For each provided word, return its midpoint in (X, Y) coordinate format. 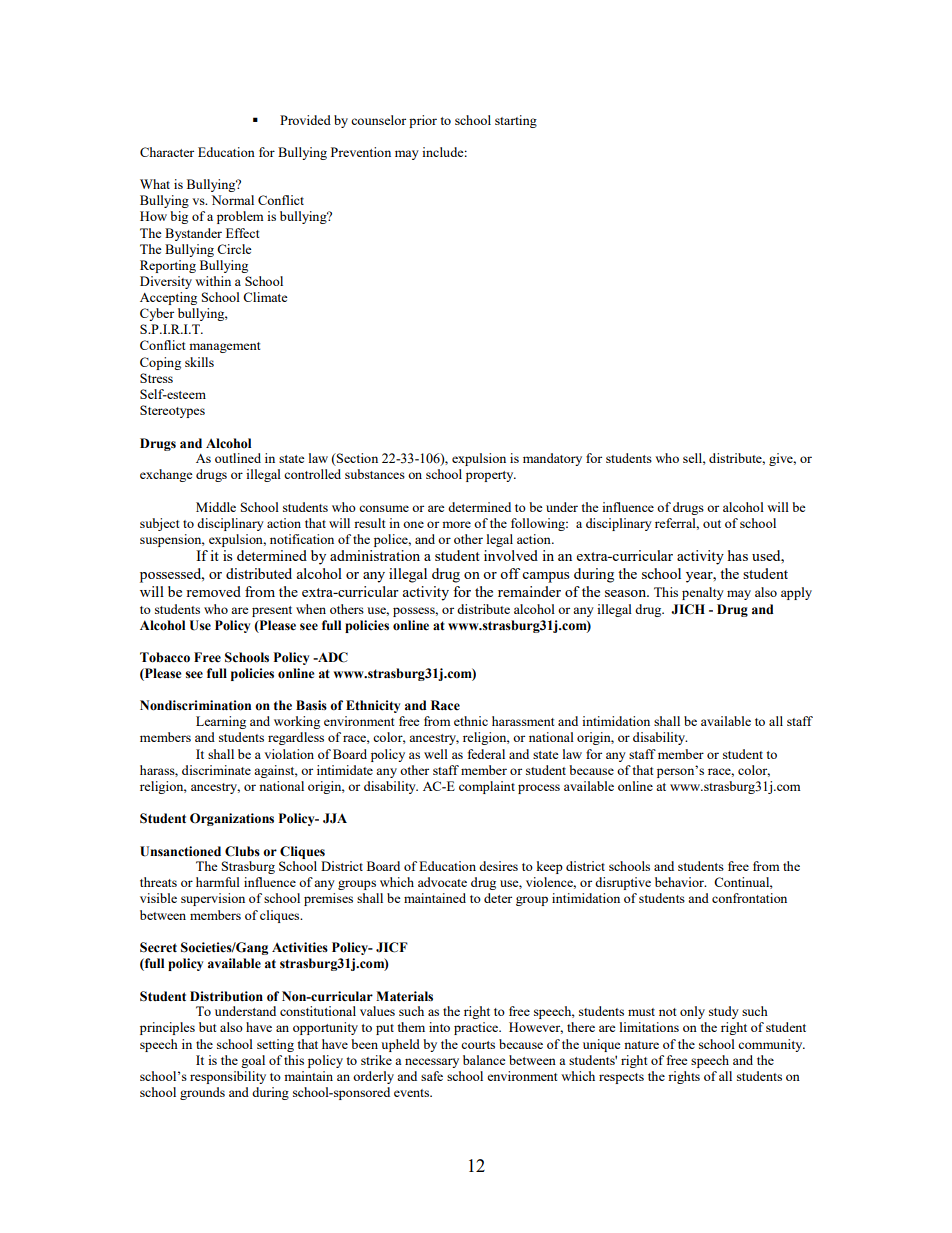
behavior (680, 882)
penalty (703, 593)
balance (484, 1060)
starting (516, 121)
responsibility (228, 1077)
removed (213, 591)
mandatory (552, 459)
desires (498, 866)
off (510, 573)
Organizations (232, 819)
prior (423, 121)
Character (167, 152)
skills (199, 362)
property (491, 476)
